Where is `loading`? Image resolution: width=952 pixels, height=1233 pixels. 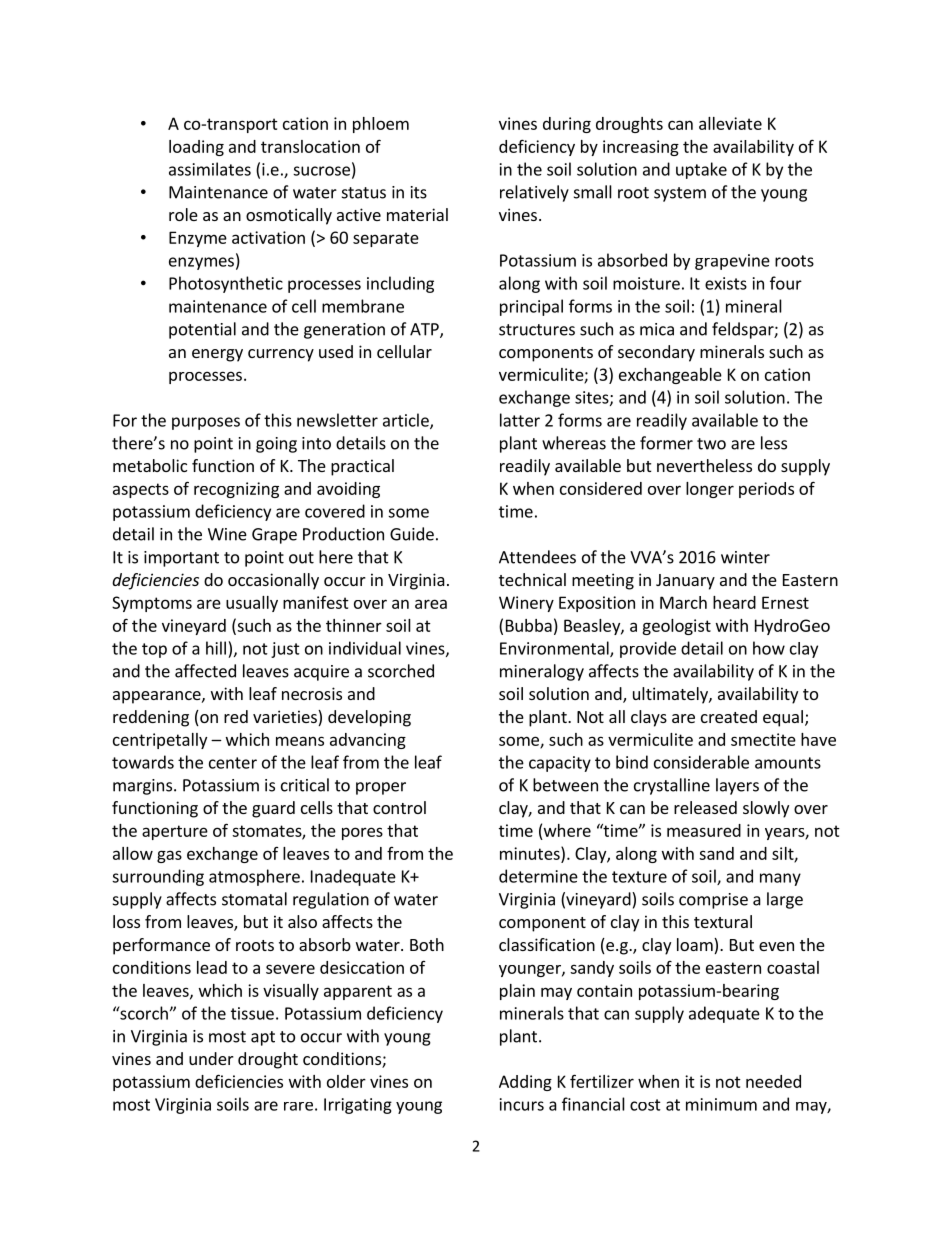 loading is located at coordinates (196, 148).
